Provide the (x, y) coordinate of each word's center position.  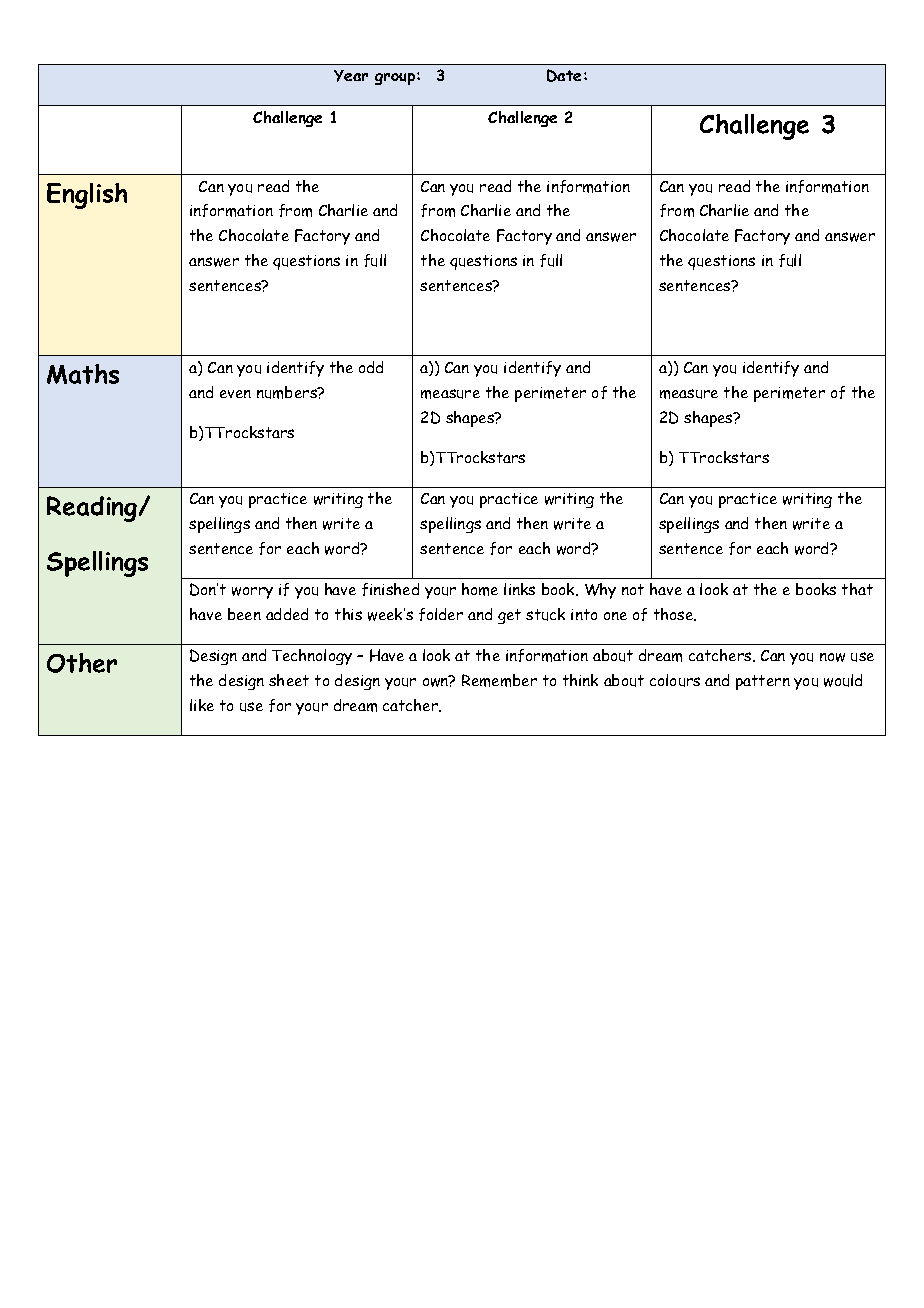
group (396, 79)
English (87, 196)
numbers (288, 392)
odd (371, 367)
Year (351, 76)
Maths (83, 374)
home (480, 589)
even (235, 394)
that (857, 589)
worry (252, 593)
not (633, 589)
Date (564, 75)
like (202, 705)
